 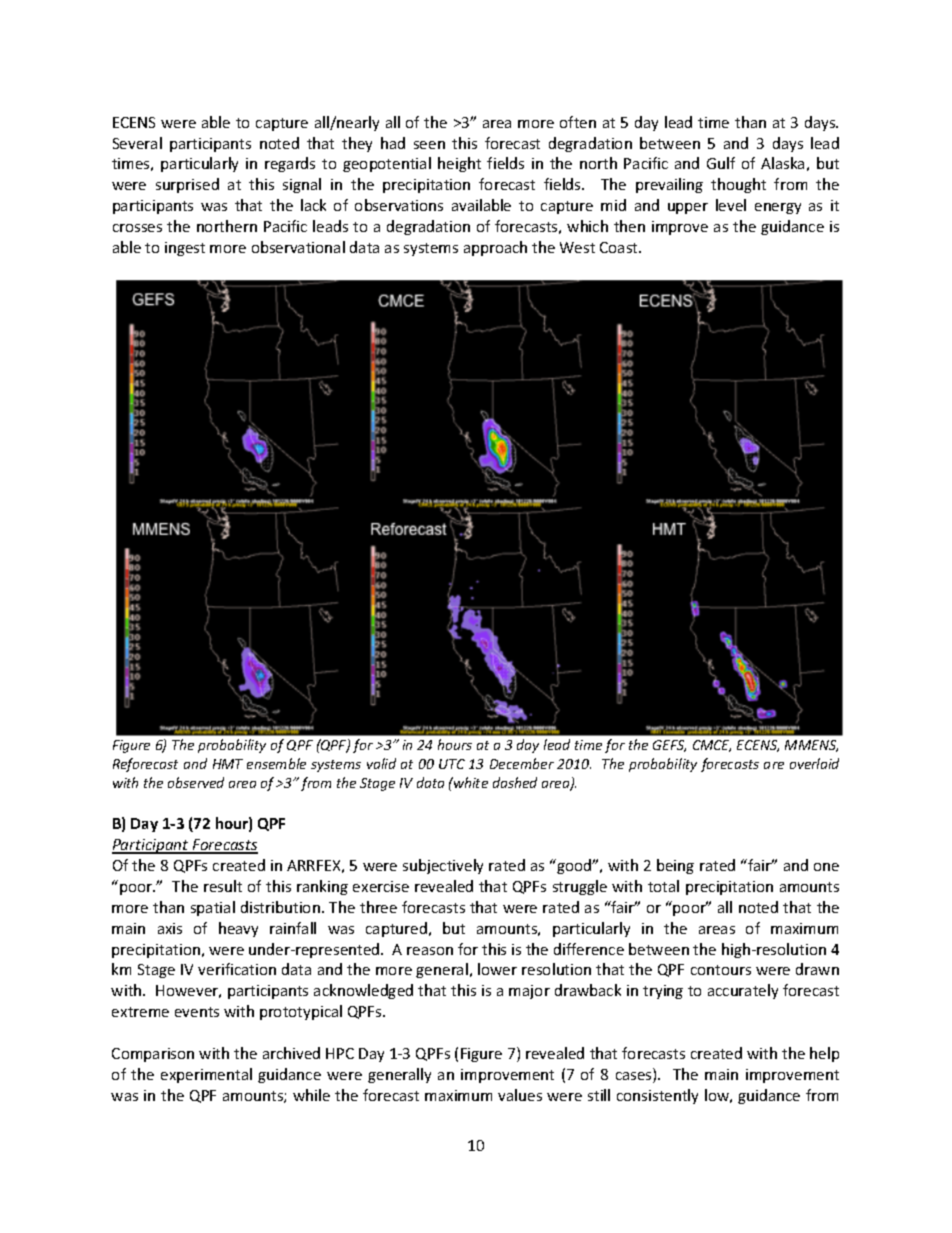 What do you see at coordinates (824, 1054) in the page?
I see `help` at bounding box center [824, 1054].
